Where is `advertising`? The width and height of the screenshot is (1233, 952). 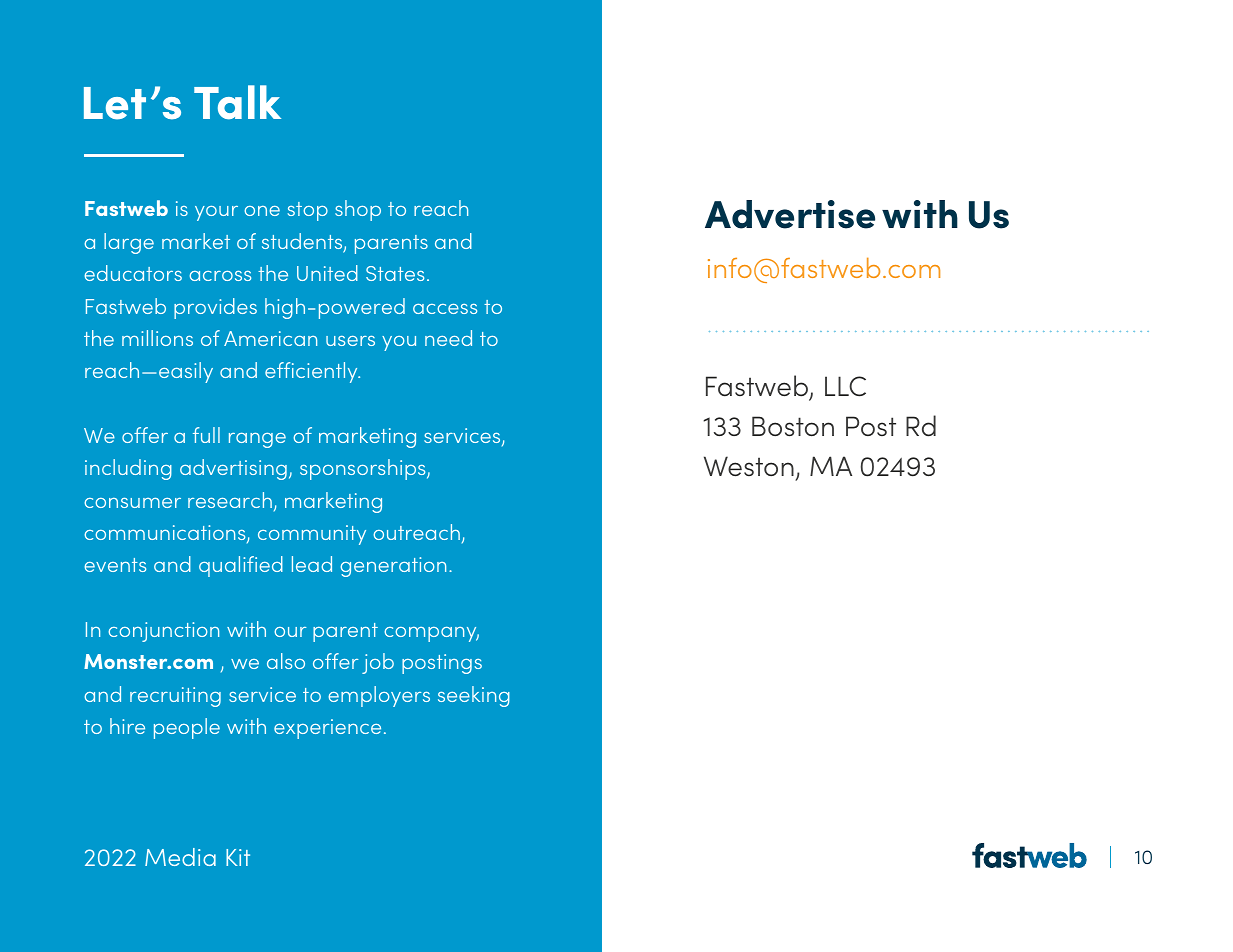 advertising is located at coordinates (233, 469).
